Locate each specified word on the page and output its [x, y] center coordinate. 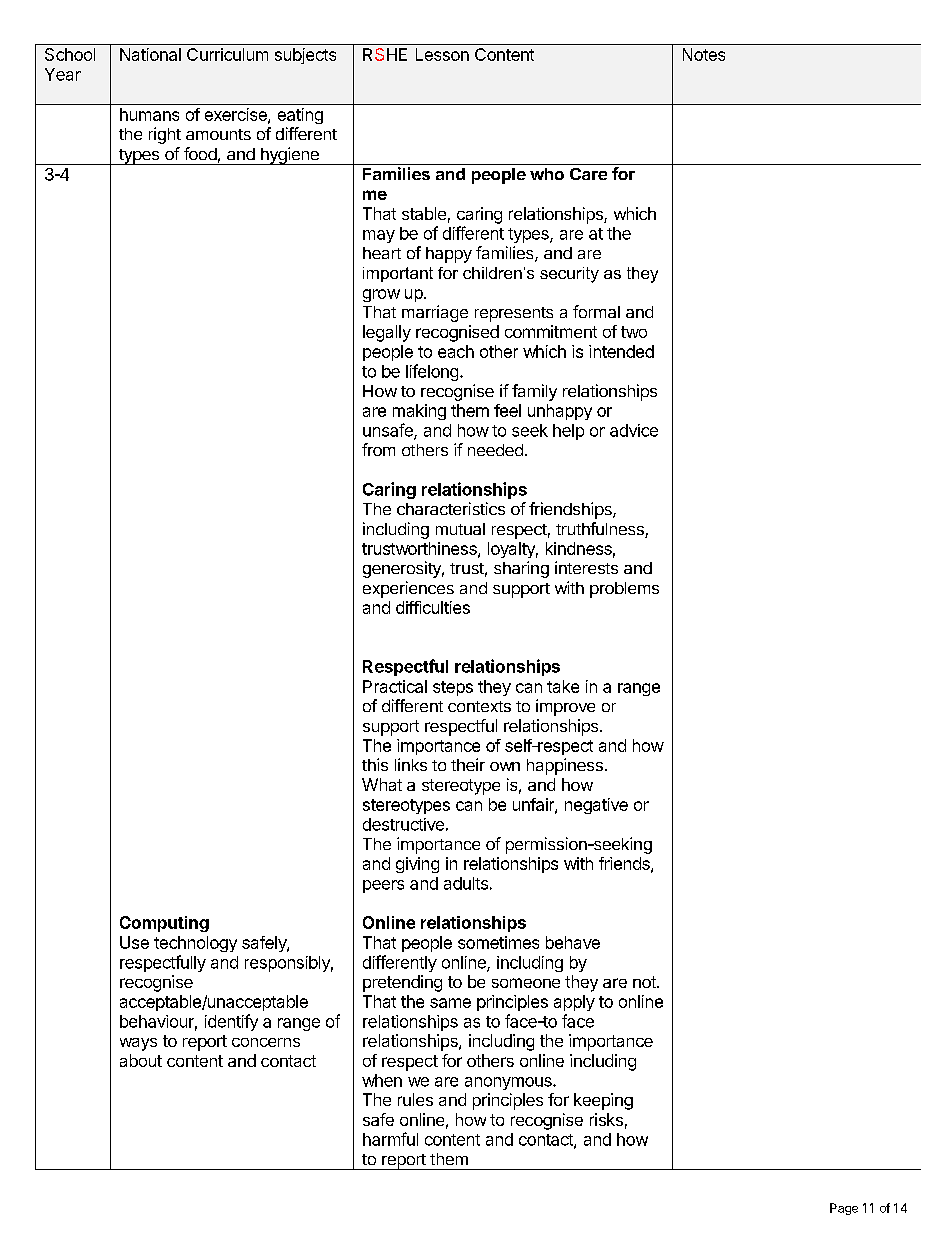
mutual [460, 529]
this [375, 764]
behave [573, 942]
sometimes [498, 942]
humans [149, 114]
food [200, 153]
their [468, 764]
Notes [704, 54]
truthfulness [601, 530]
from [378, 449]
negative [596, 806]
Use [134, 942]
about [141, 1060]
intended [621, 351]
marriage [435, 313]
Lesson [442, 54]
